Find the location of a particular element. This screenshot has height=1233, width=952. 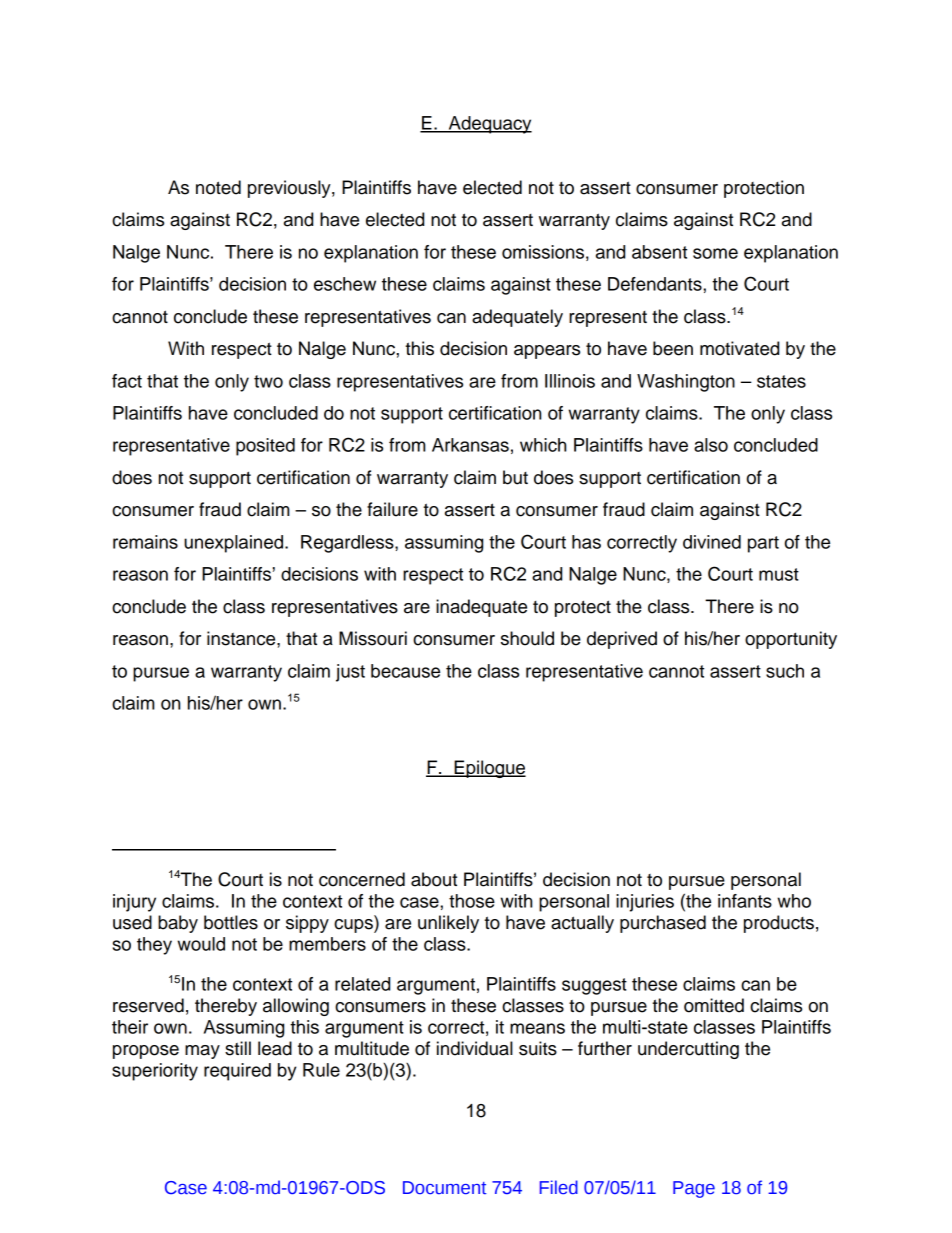

Washington is located at coordinates (686, 383).
